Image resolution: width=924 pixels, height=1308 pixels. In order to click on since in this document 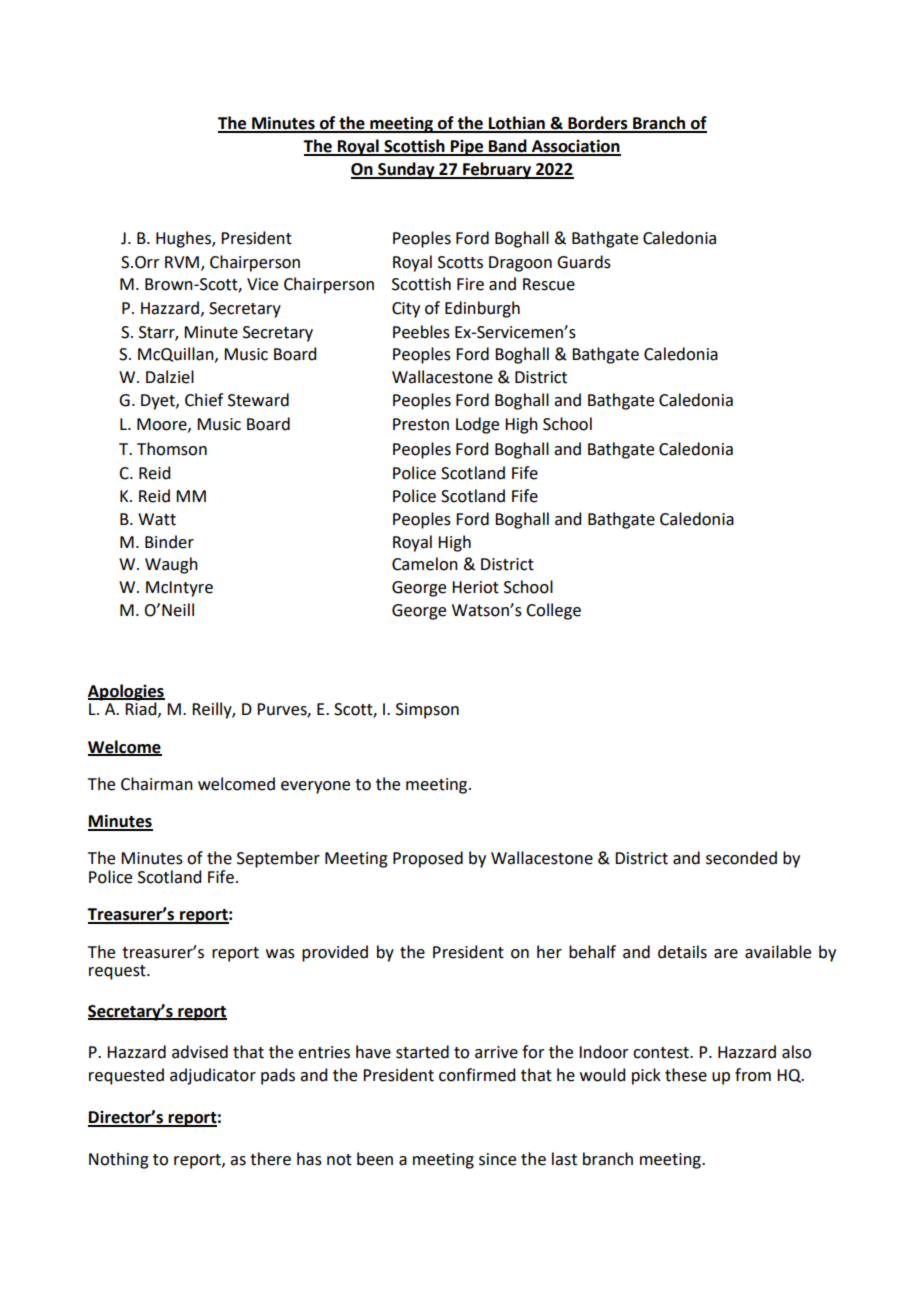, I will do `click(497, 1159)`.
